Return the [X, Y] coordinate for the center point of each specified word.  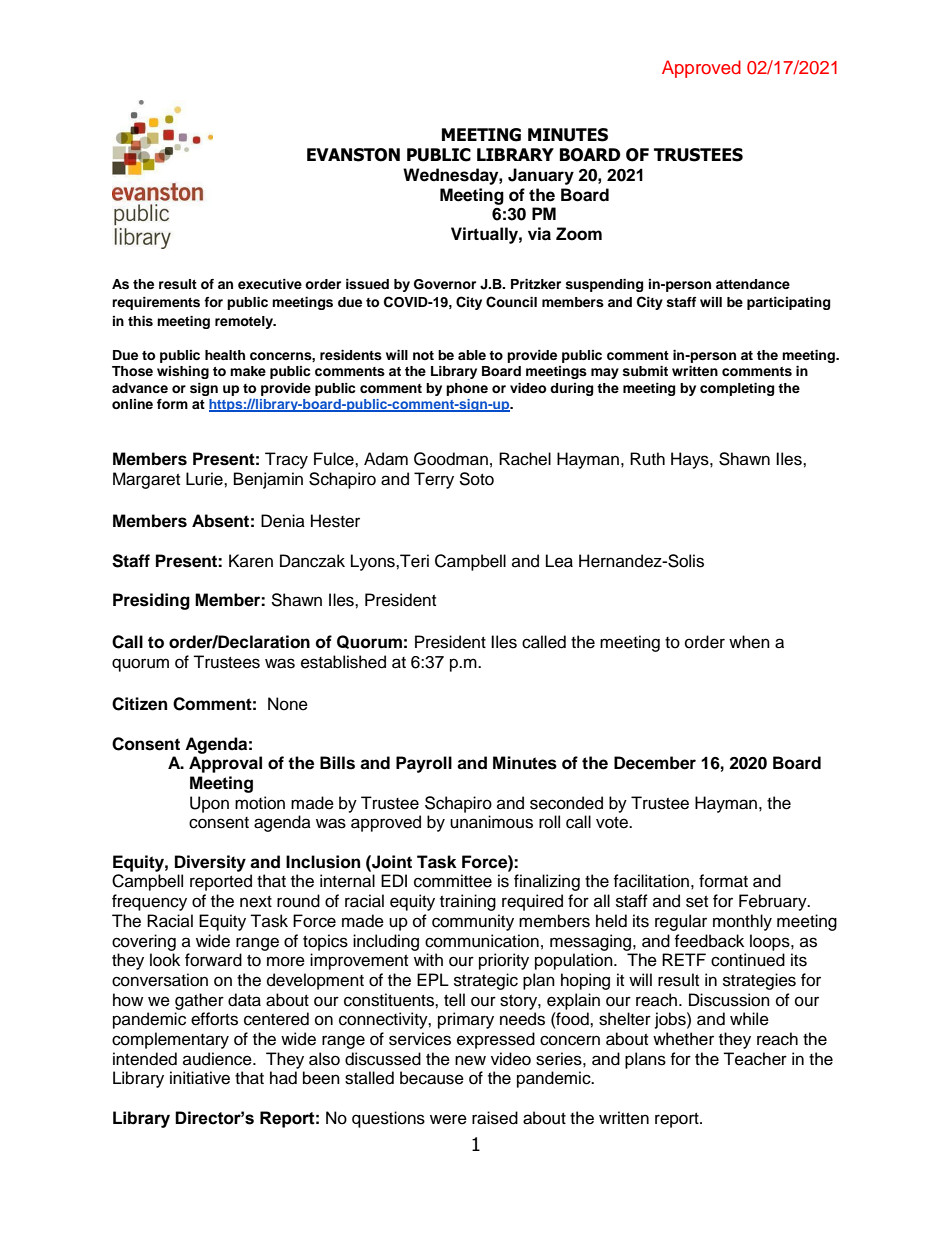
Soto [476, 479]
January [541, 176]
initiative [200, 1078]
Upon [209, 804]
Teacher [755, 1059]
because [432, 1078]
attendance [753, 284]
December [655, 763]
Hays [691, 460]
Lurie [205, 479]
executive [270, 284]
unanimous [491, 822]
